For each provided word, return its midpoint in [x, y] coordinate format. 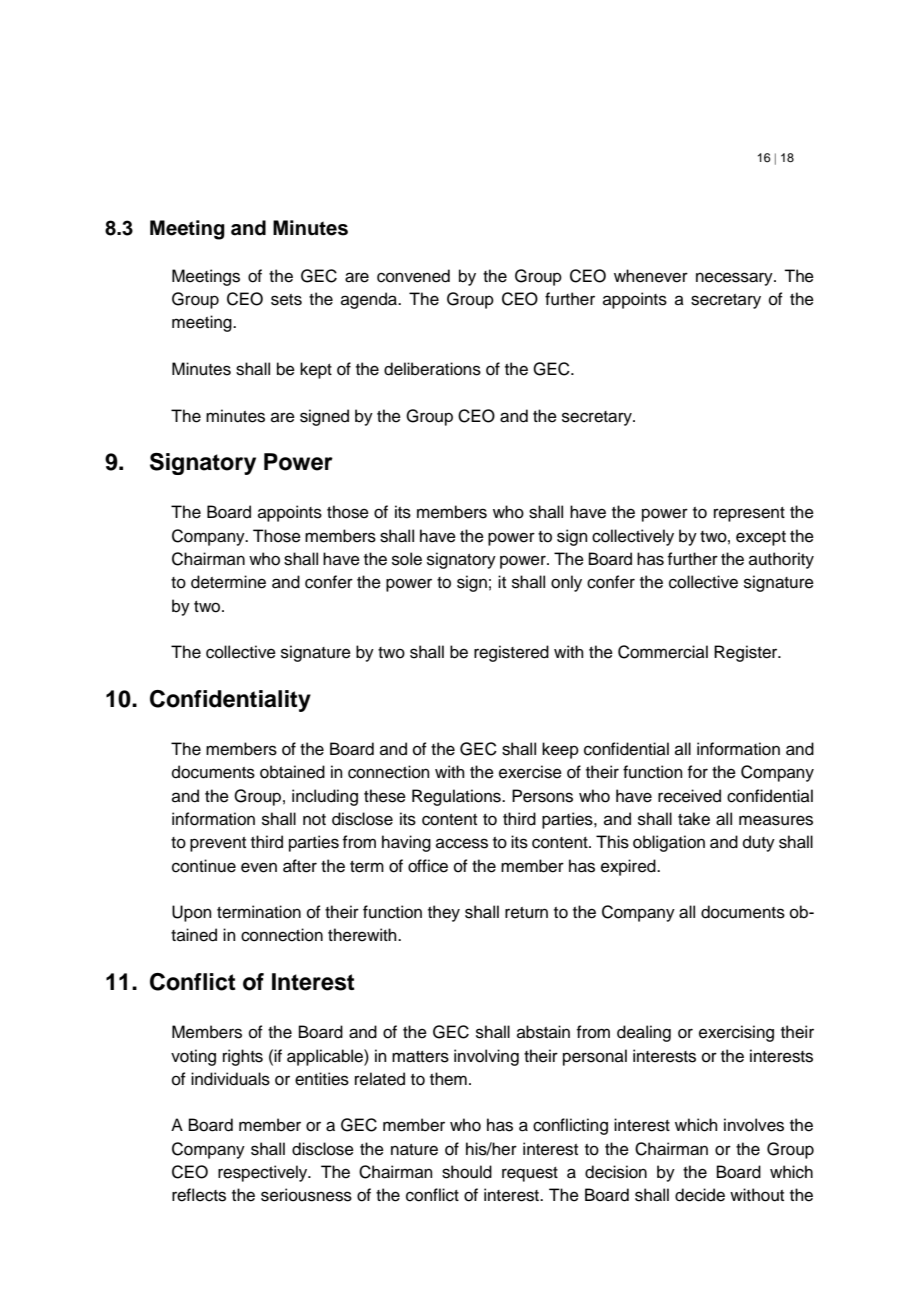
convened [413, 276]
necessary [735, 279]
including [325, 797]
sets [286, 300]
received [689, 796]
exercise [530, 772]
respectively [264, 1173]
